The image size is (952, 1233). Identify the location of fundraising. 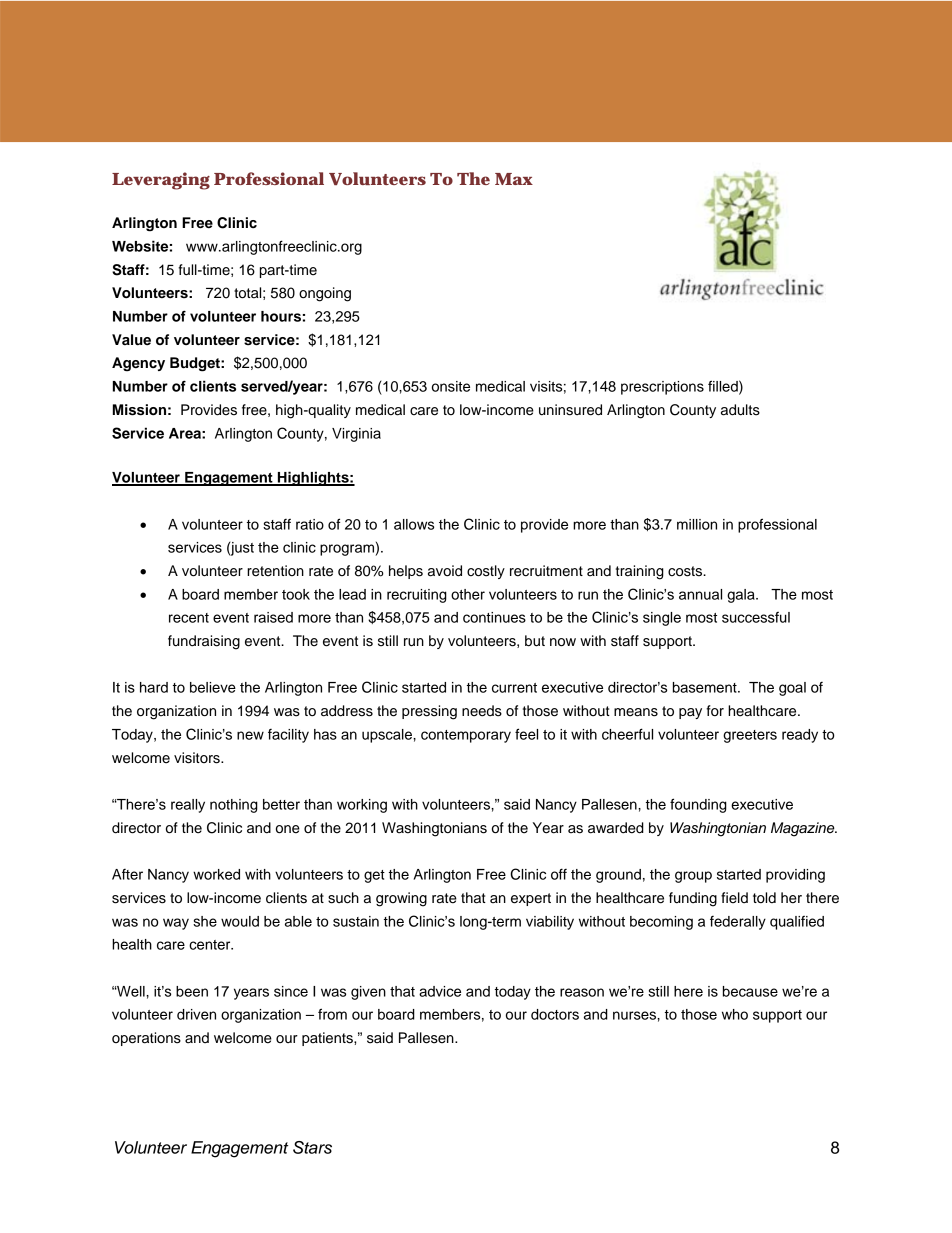
(204, 642).
